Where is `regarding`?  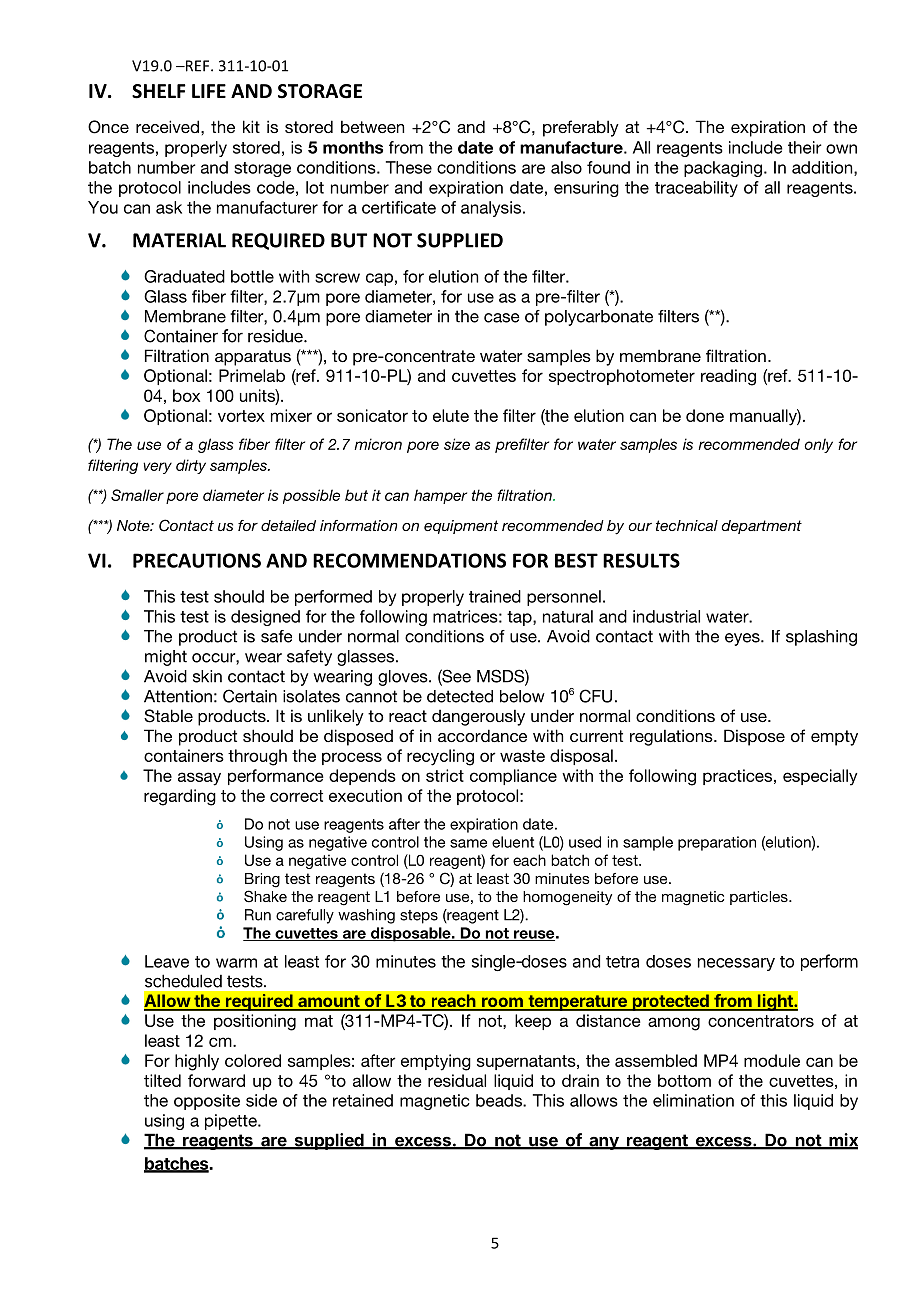 regarding is located at coordinates (180, 797).
